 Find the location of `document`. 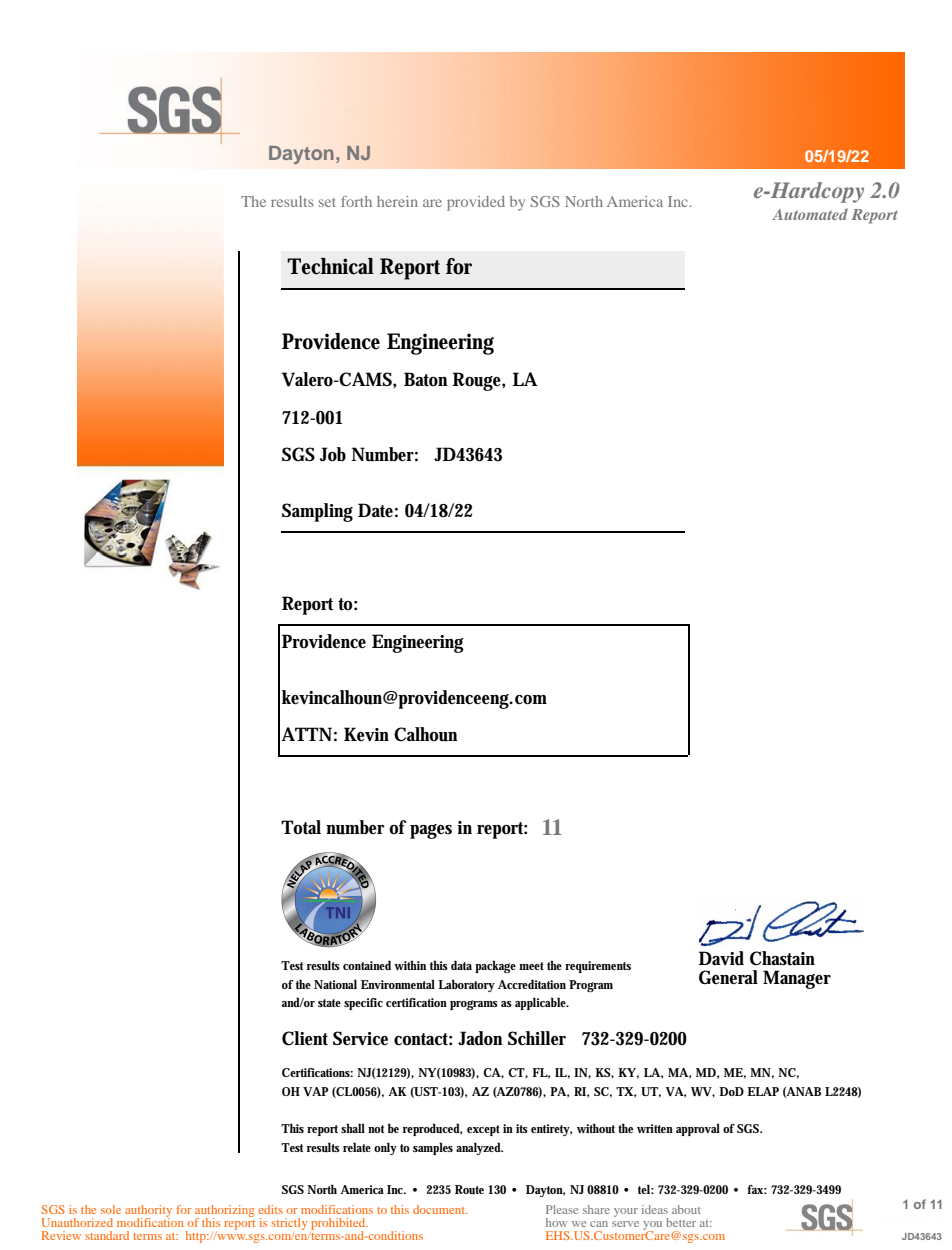

document is located at coordinates (440, 1209).
